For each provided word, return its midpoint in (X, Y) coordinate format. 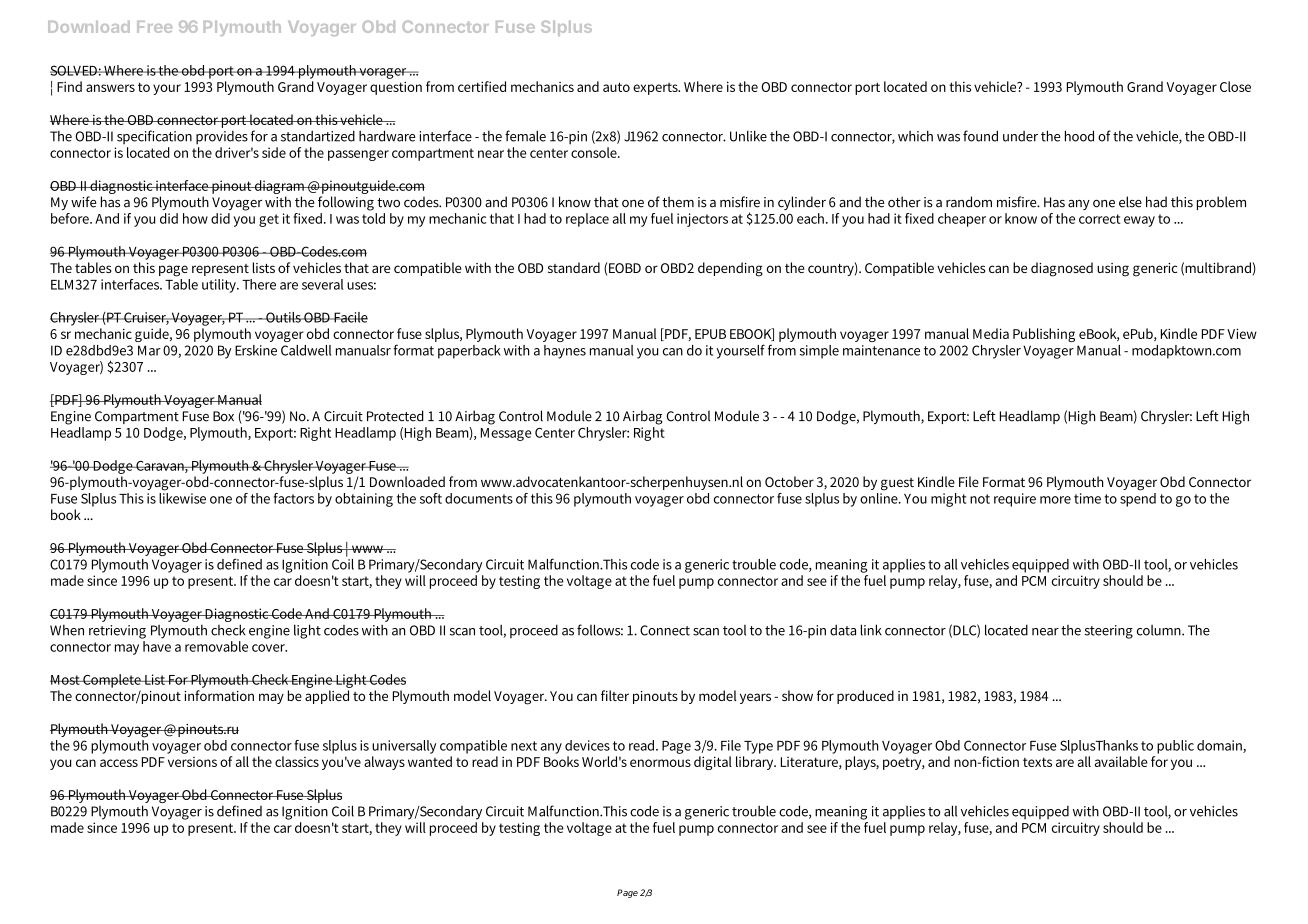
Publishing (1044, 335)
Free (154, 27)
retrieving (117, 632)
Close (1235, 86)
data (843, 630)
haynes (565, 352)
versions (192, 762)
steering (1109, 632)
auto (616, 87)
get (269, 220)
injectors (702, 220)
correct (1100, 219)
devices (587, 745)
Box (223, 416)
